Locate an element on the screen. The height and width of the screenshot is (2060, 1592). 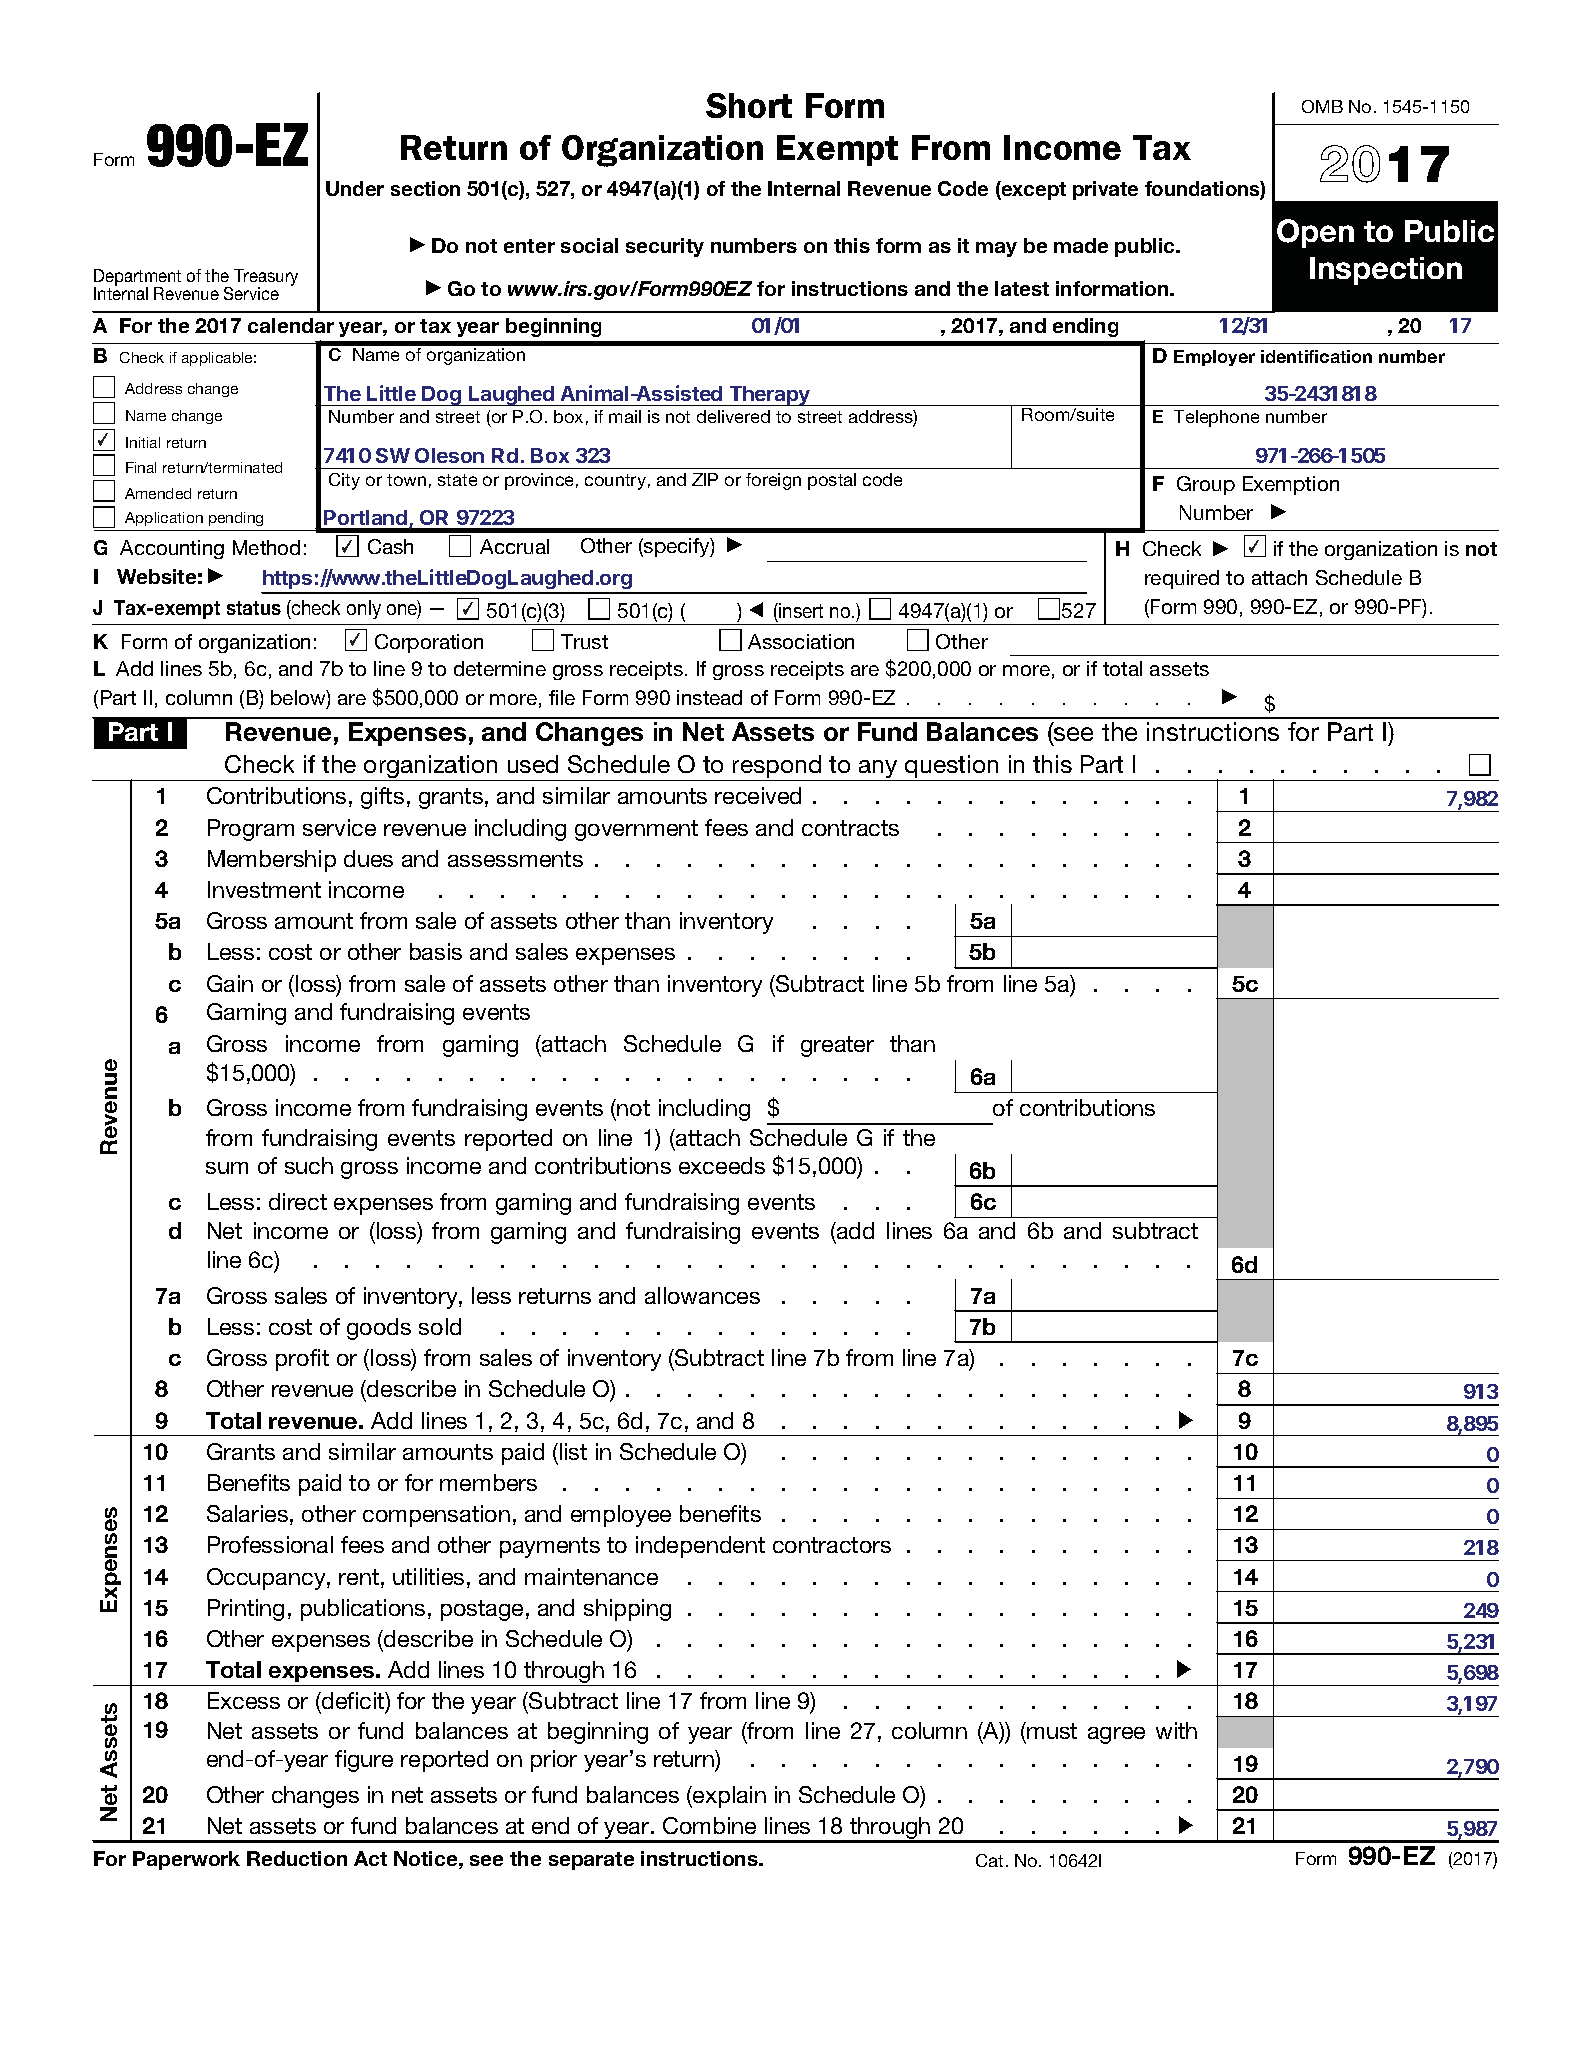
Under is located at coordinates (355, 188).
